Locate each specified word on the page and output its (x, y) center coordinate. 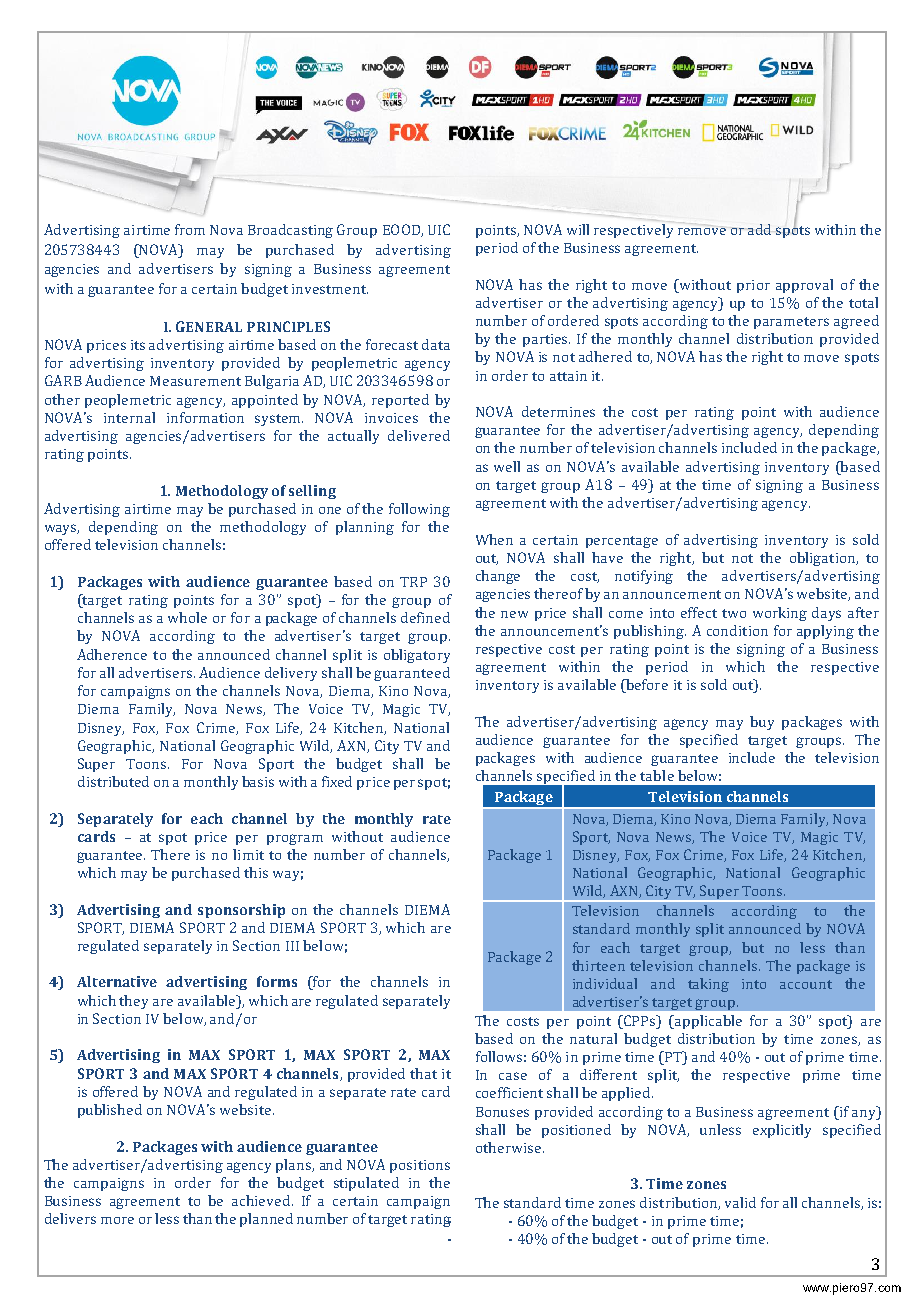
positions (420, 1166)
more (117, 1220)
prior (753, 286)
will (578, 229)
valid (740, 1202)
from (190, 229)
